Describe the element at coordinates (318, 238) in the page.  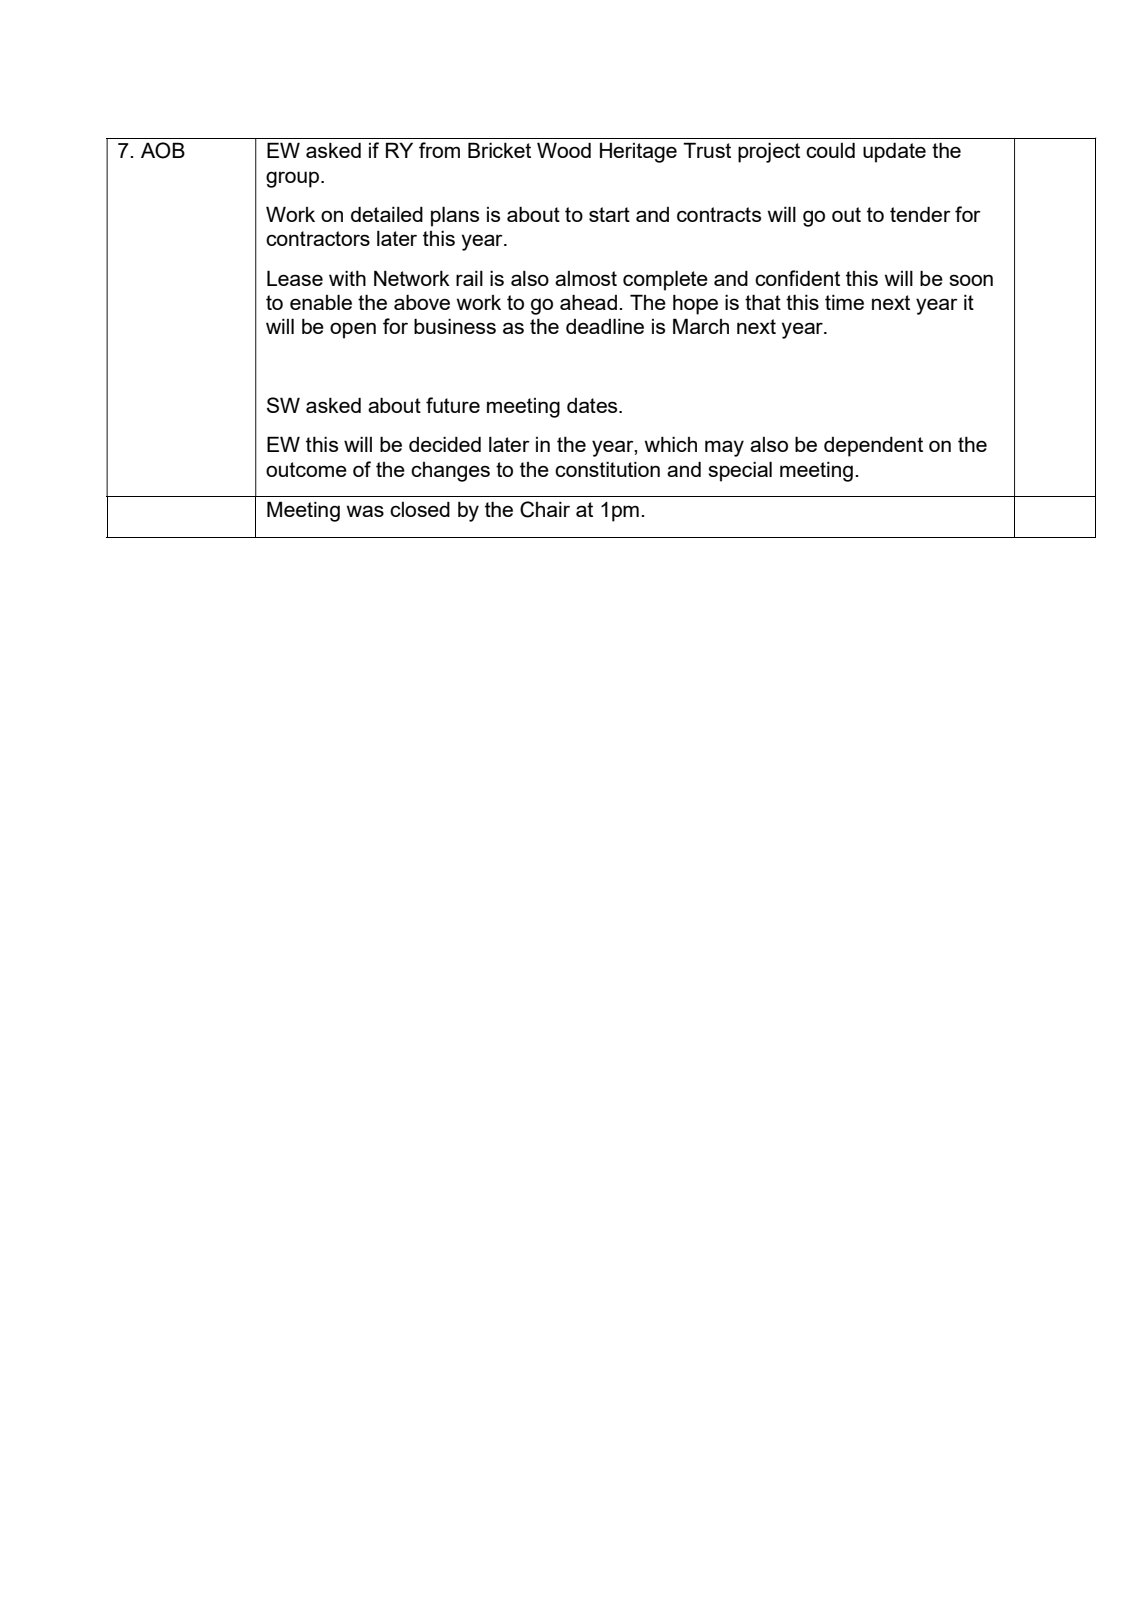
I see `contractors` at that location.
